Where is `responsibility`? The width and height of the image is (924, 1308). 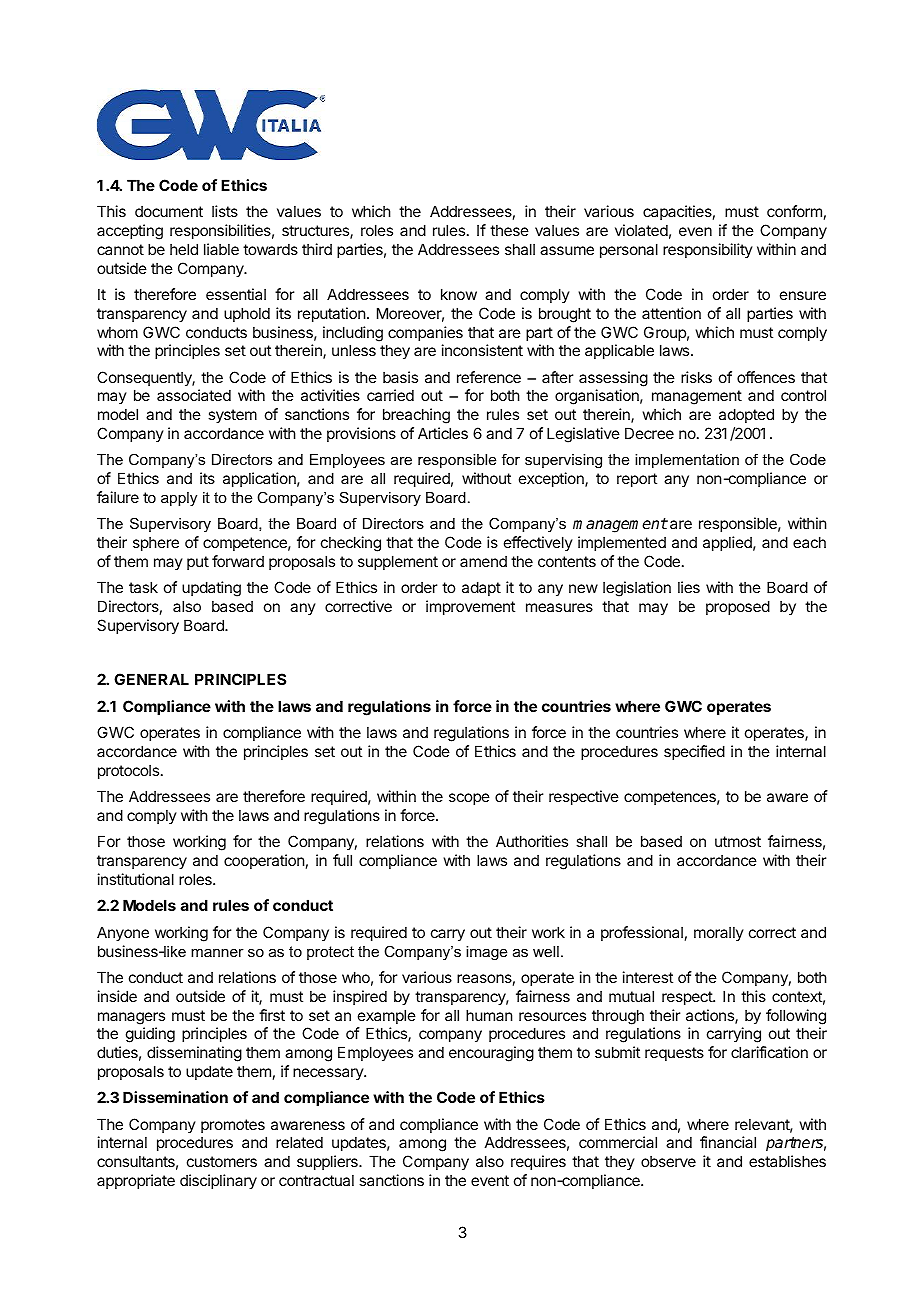
responsibility is located at coordinates (708, 250).
